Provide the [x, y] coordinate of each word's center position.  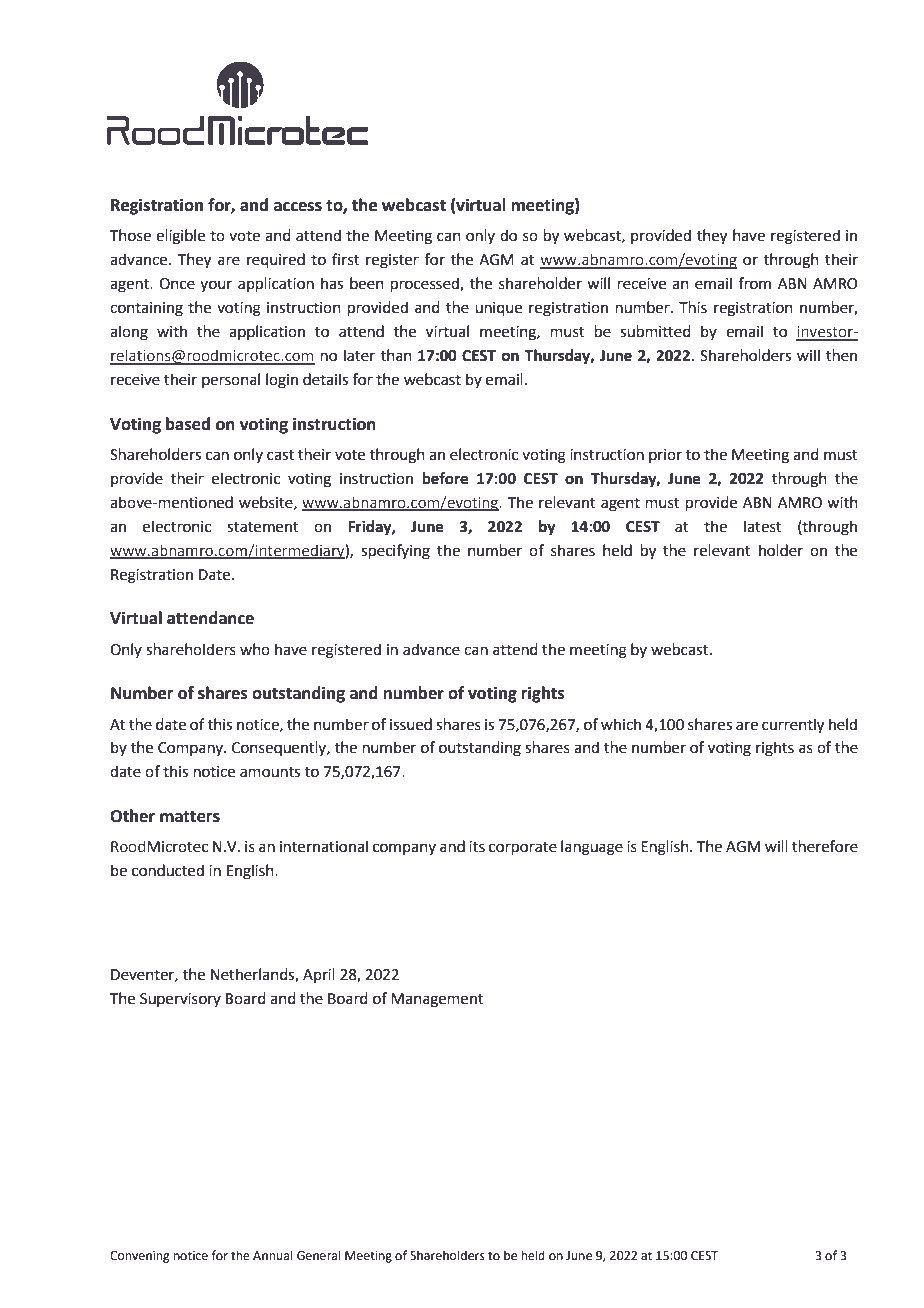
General [319, 1255]
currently [793, 726]
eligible [180, 237]
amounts [270, 772]
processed [426, 284]
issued [411, 724]
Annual [273, 1255]
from [754, 283]
